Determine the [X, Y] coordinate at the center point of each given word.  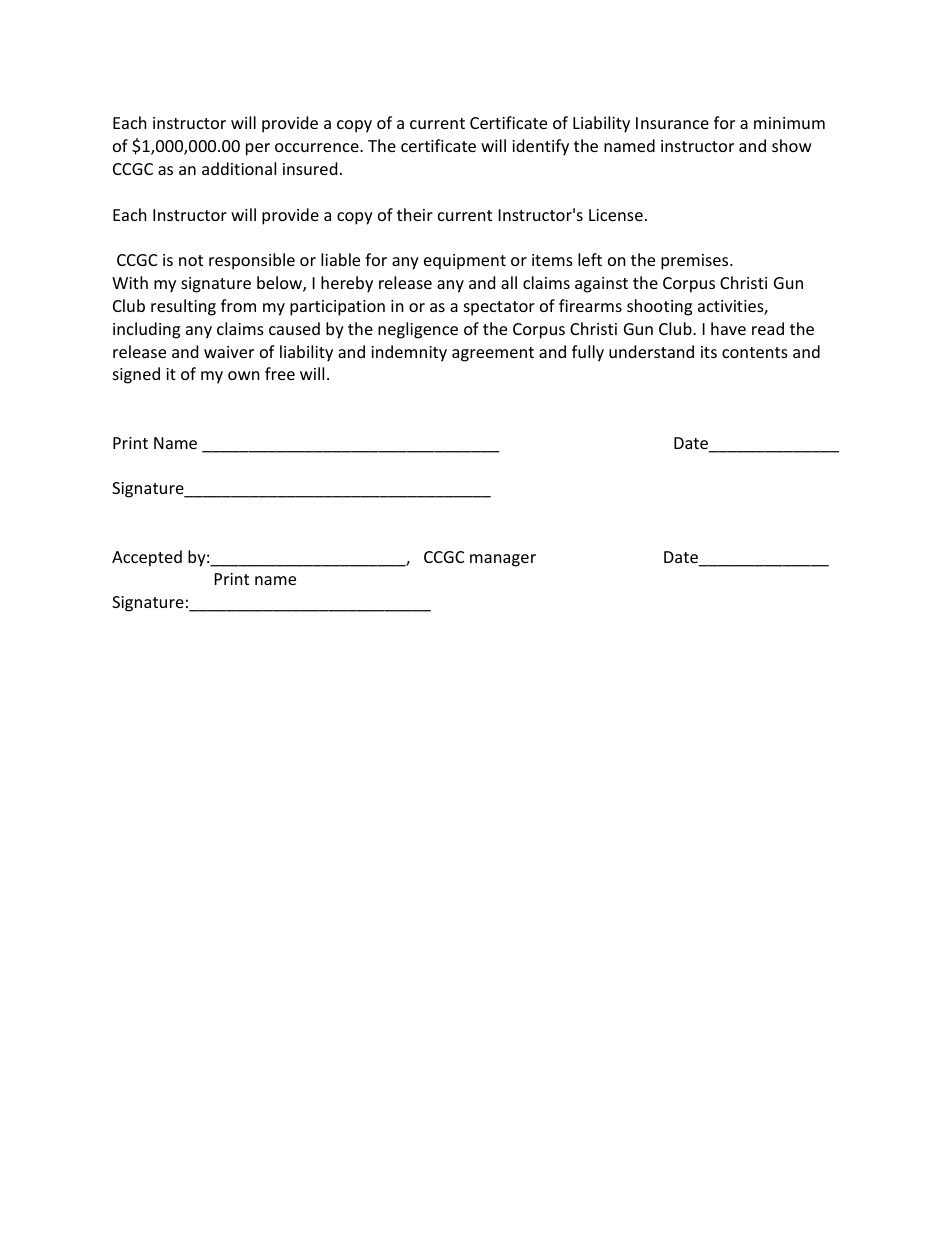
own [244, 375]
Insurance [672, 123]
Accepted [147, 558]
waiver [229, 352]
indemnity [409, 353]
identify [540, 147]
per [258, 149]
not [191, 260]
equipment [465, 262]
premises [696, 262]
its [709, 352]
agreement [493, 354]
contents [755, 352]
